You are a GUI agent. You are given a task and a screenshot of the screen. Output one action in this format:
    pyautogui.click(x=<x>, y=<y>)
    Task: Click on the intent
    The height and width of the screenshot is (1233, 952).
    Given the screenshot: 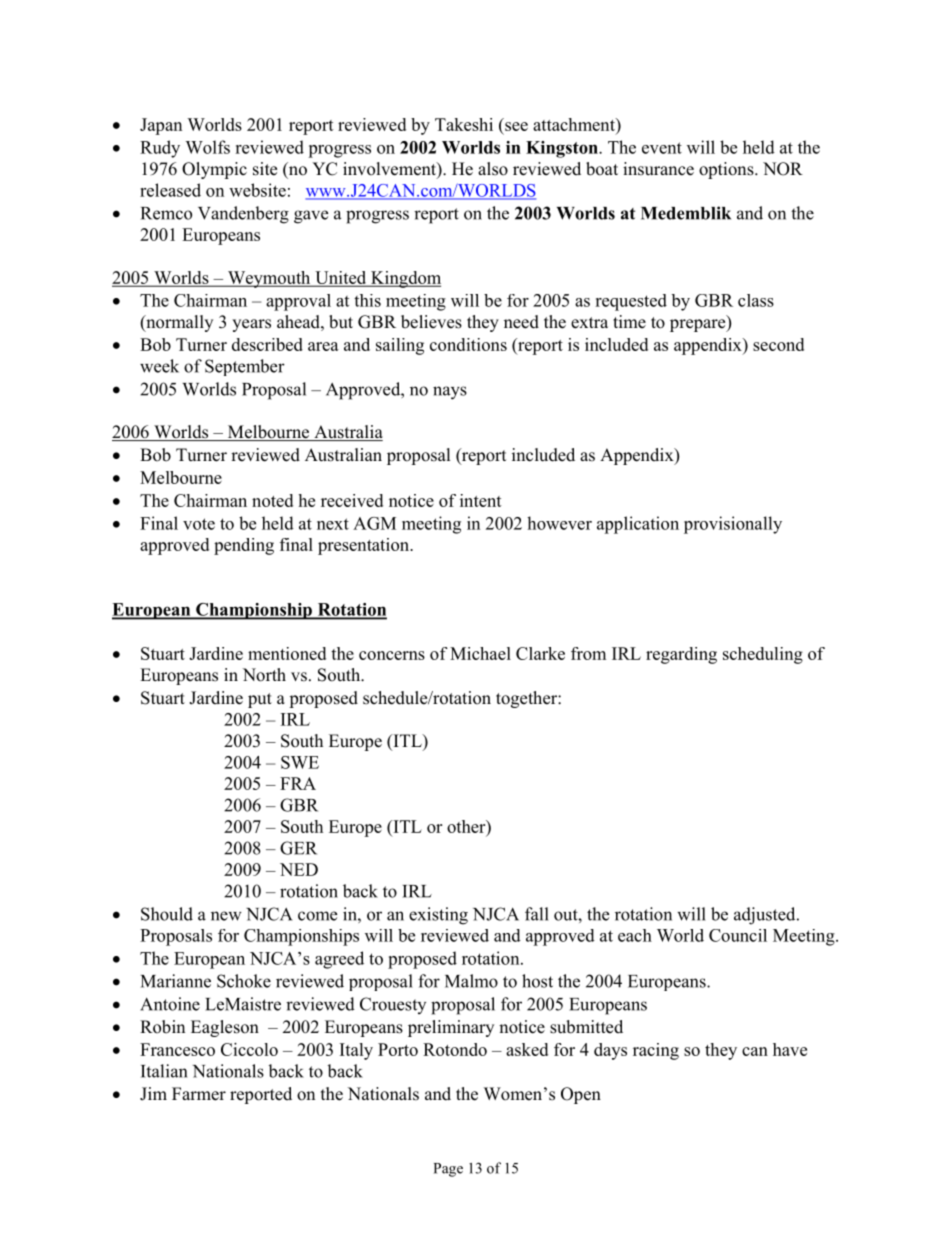 What is the action you would take?
    pyautogui.click(x=481, y=500)
